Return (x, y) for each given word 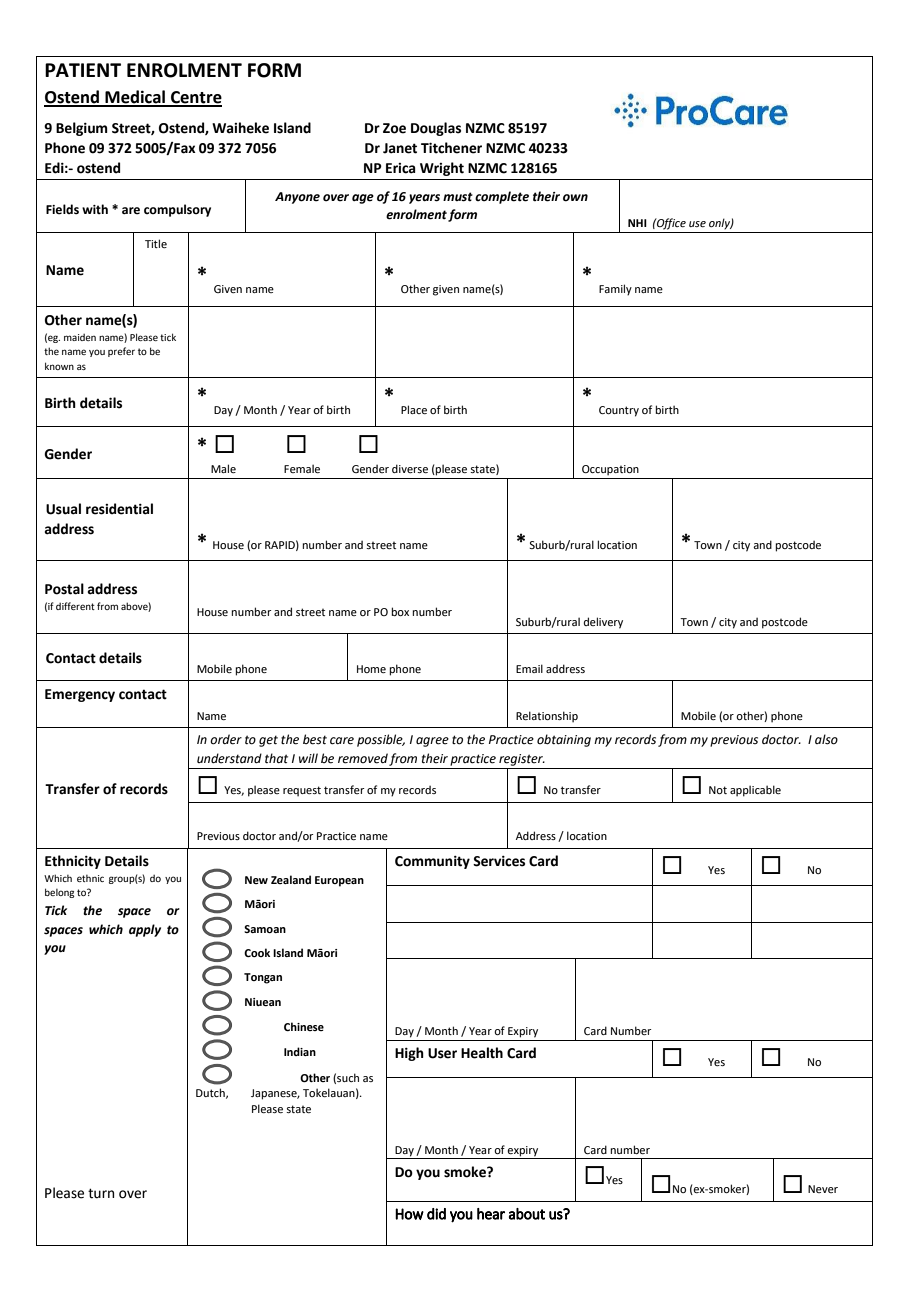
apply (145, 930)
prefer (121, 352)
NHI (637, 223)
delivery (603, 623)
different (75, 606)
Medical (135, 98)
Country (619, 411)
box (400, 611)
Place (414, 409)
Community (432, 862)
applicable (755, 791)
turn (101, 1193)
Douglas (436, 129)
